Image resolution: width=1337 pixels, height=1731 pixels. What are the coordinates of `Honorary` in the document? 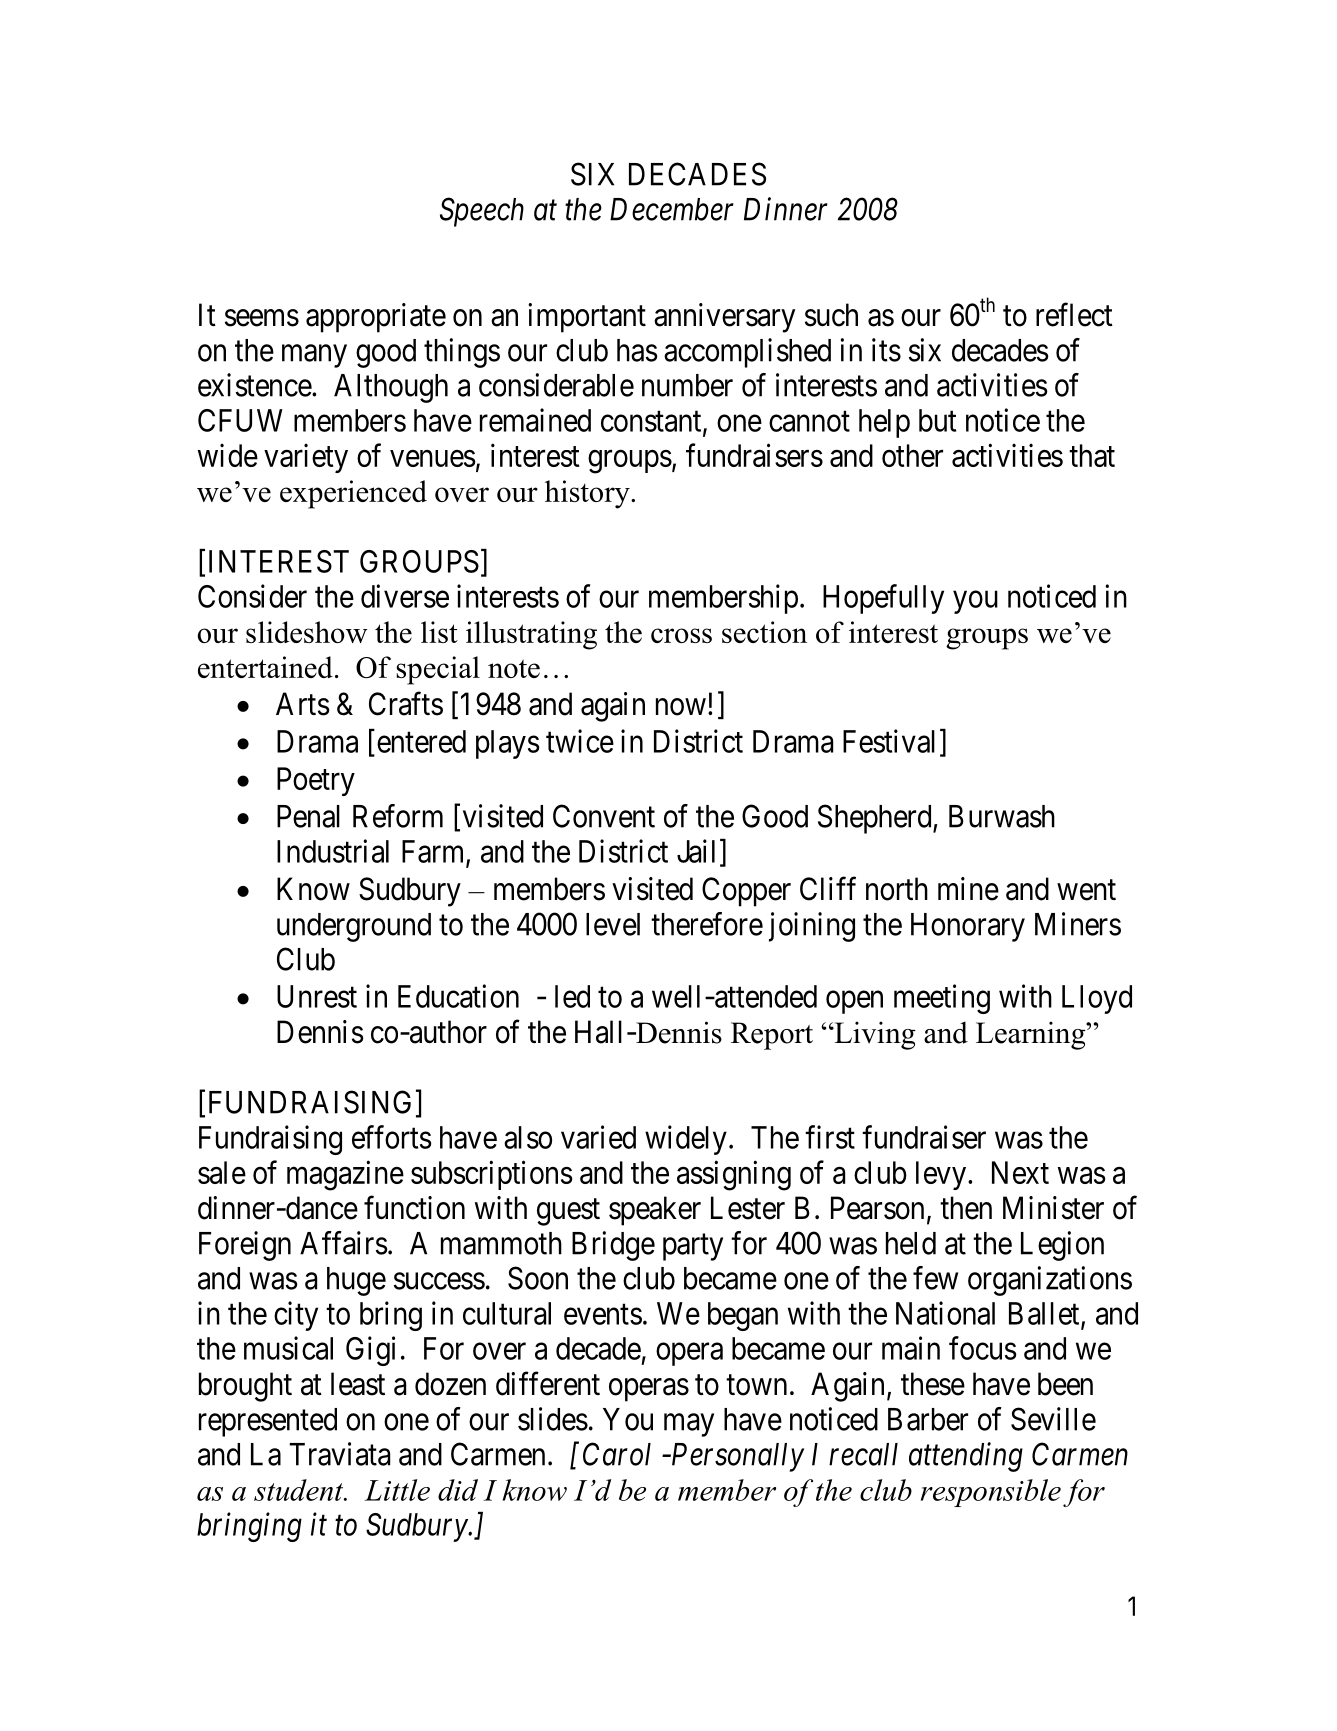 It's located at (968, 927).
